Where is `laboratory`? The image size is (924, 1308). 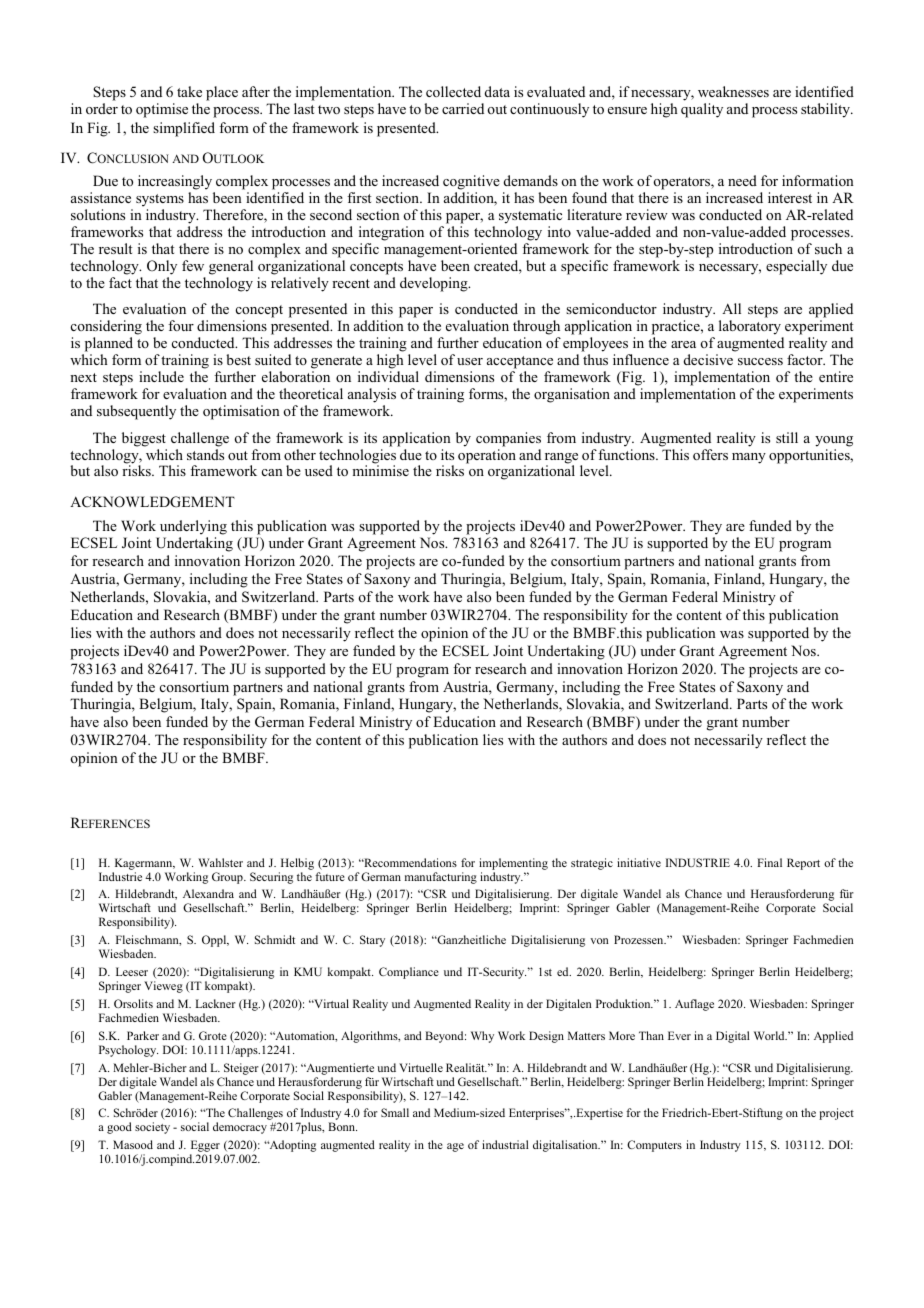 laboratory is located at coordinates (751, 329).
